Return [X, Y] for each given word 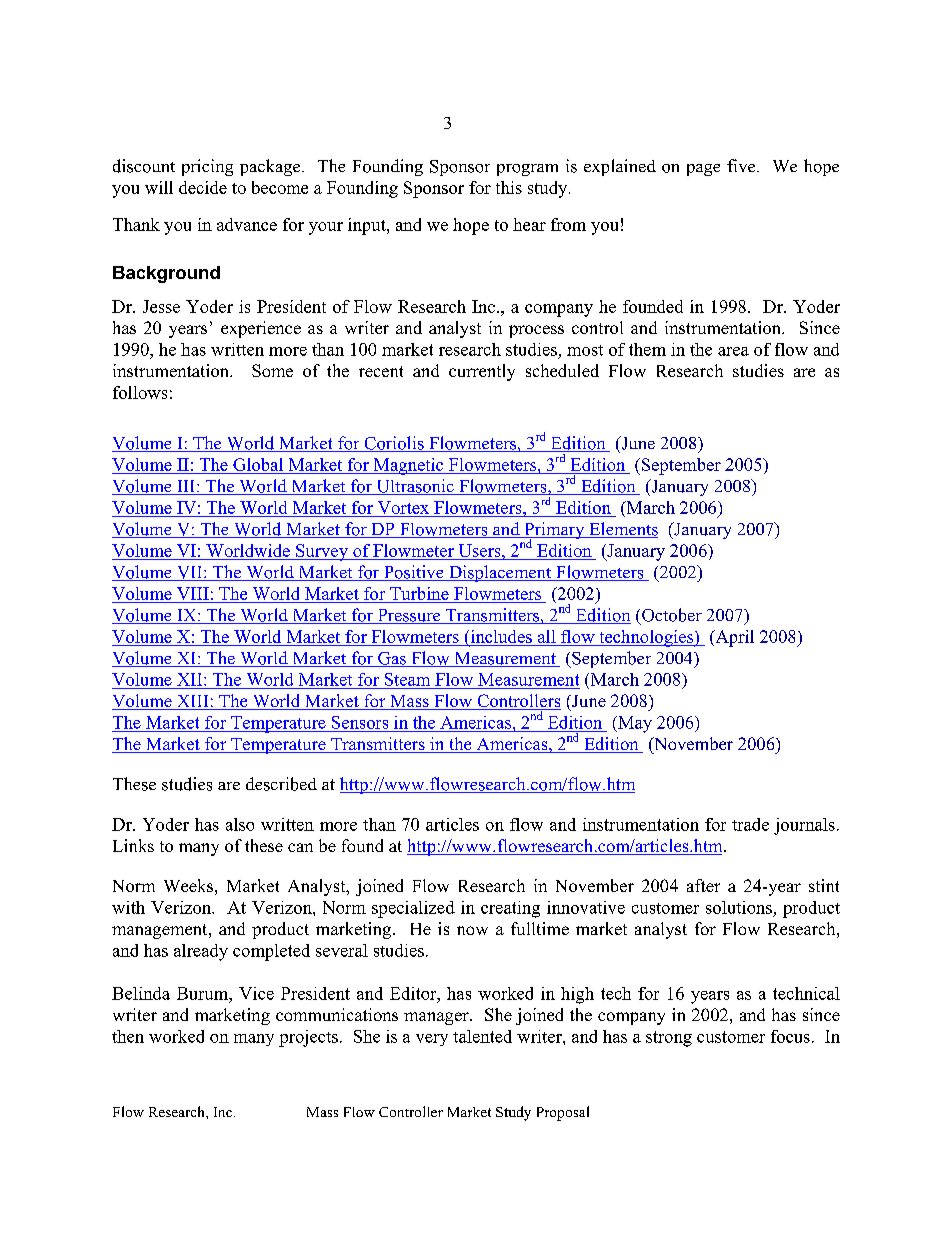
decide [203, 187]
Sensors [360, 722]
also [240, 824]
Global [258, 466]
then [128, 1036]
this [509, 187]
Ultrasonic [415, 487]
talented [482, 1036]
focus [790, 1036]
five [742, 165]
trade [750, 824]
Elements [622, 530]
